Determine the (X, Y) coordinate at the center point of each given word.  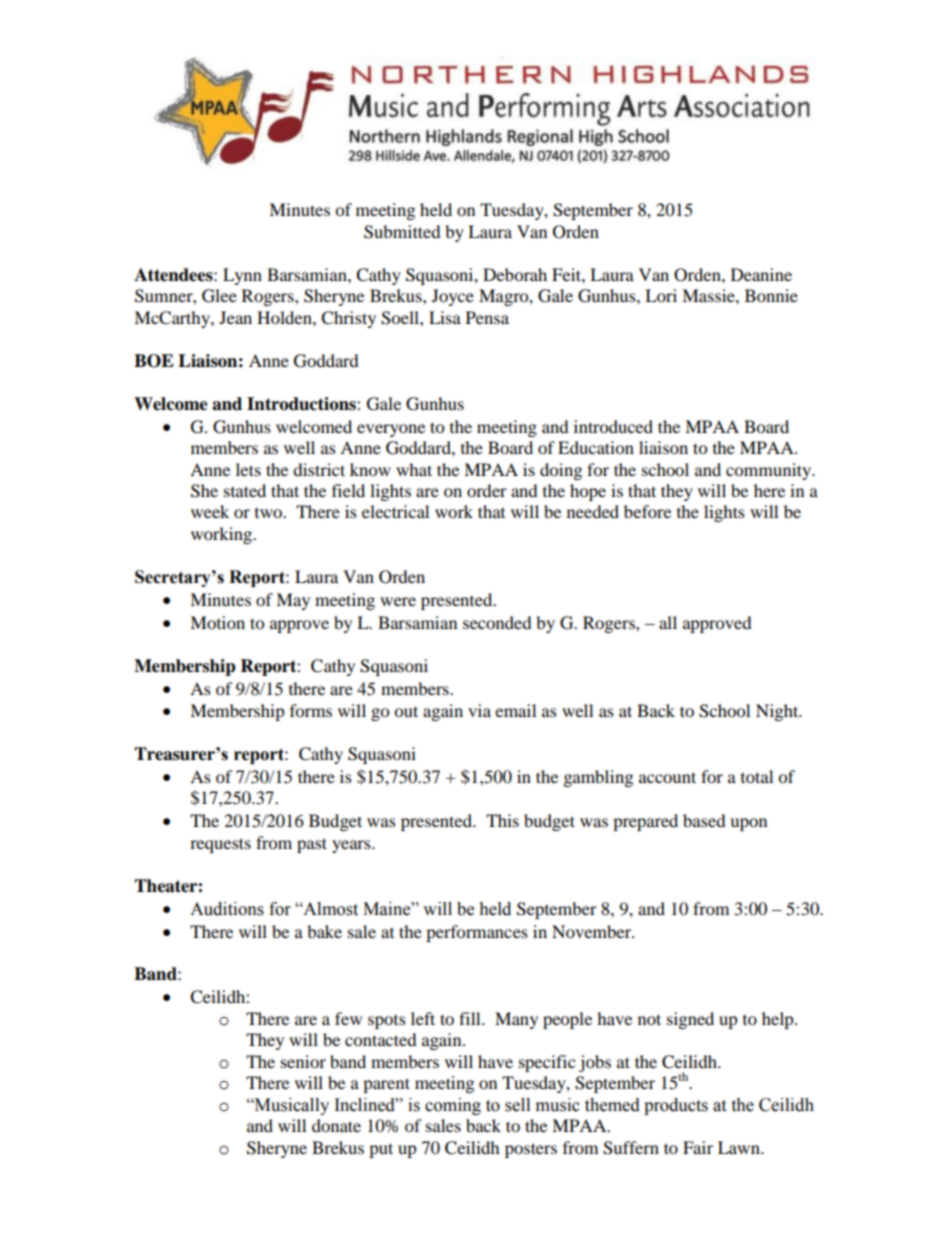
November (592, 931)
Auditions (227, 909)
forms (311, 710)
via (479, 710)
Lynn (242, 276)
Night (778, 712)
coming (453, 1106)
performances (477, 933)
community (770, 471)
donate (336, 1125)
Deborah (515, 274)
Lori (661, 295)
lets (248, 469)
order (487, 490)
